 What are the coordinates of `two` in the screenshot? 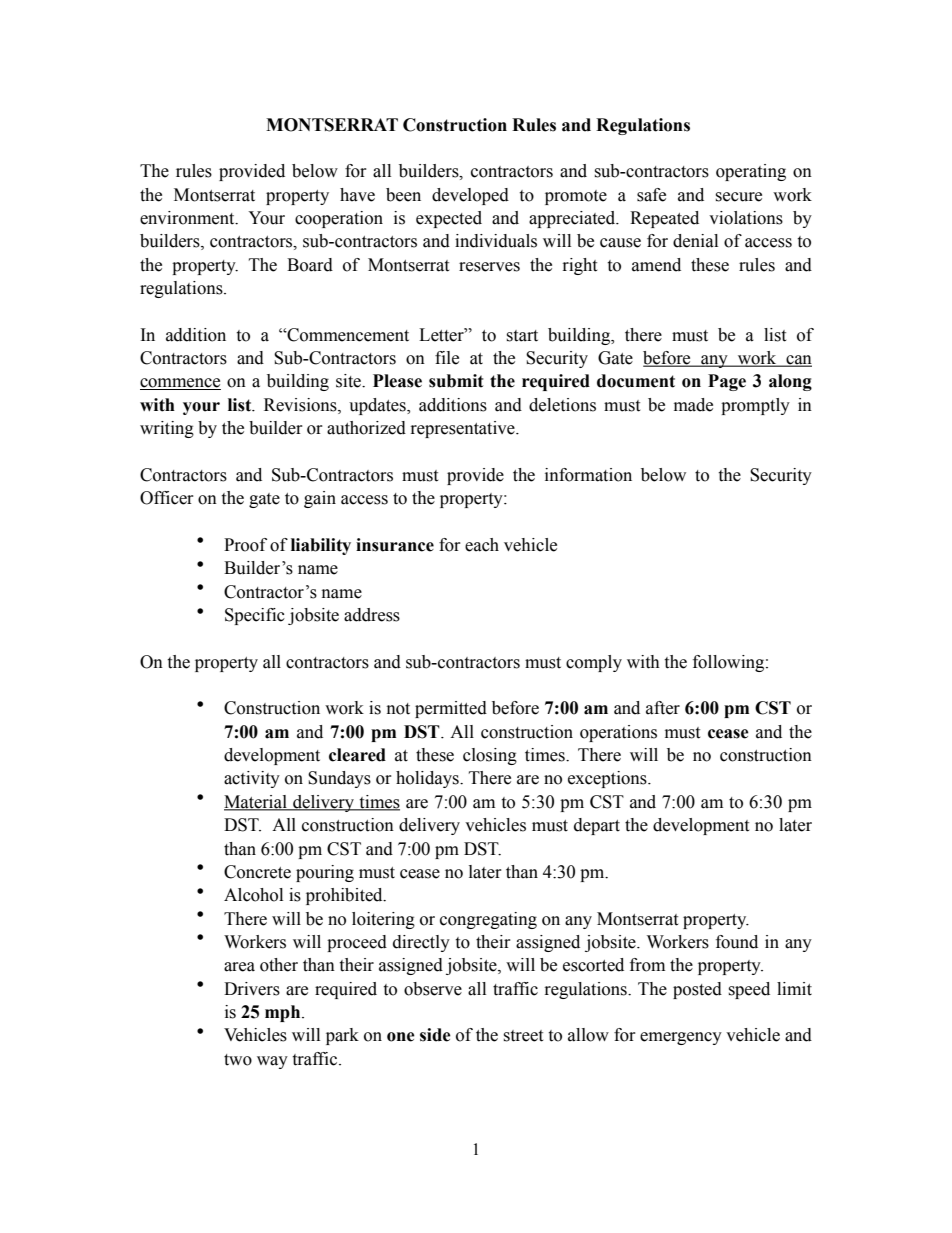 It's located at (238, 1060).
